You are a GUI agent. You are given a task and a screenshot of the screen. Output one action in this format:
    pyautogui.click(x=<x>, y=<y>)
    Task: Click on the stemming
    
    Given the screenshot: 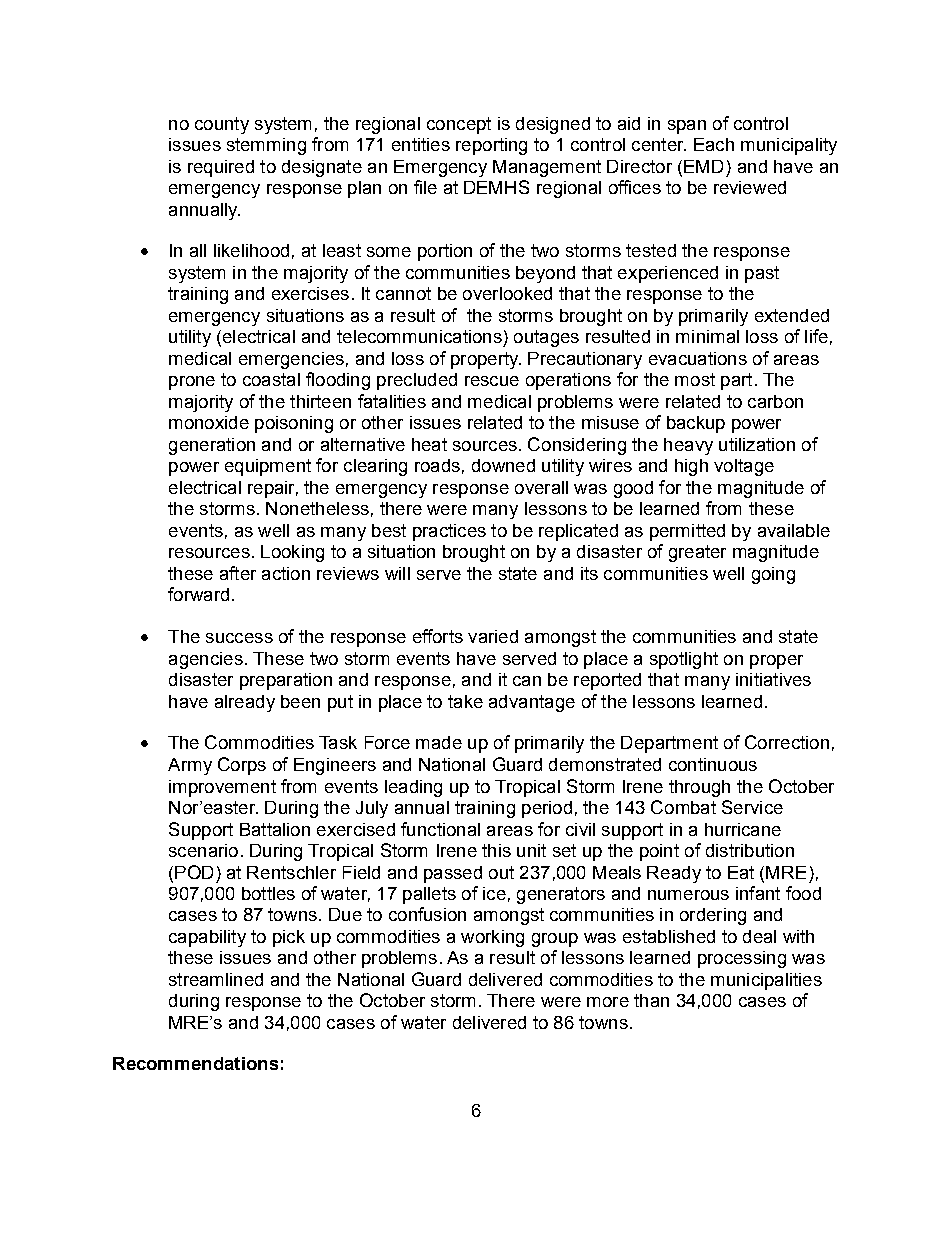 What is the action you would take?
    pyautogui.click(x=266, y=146)
